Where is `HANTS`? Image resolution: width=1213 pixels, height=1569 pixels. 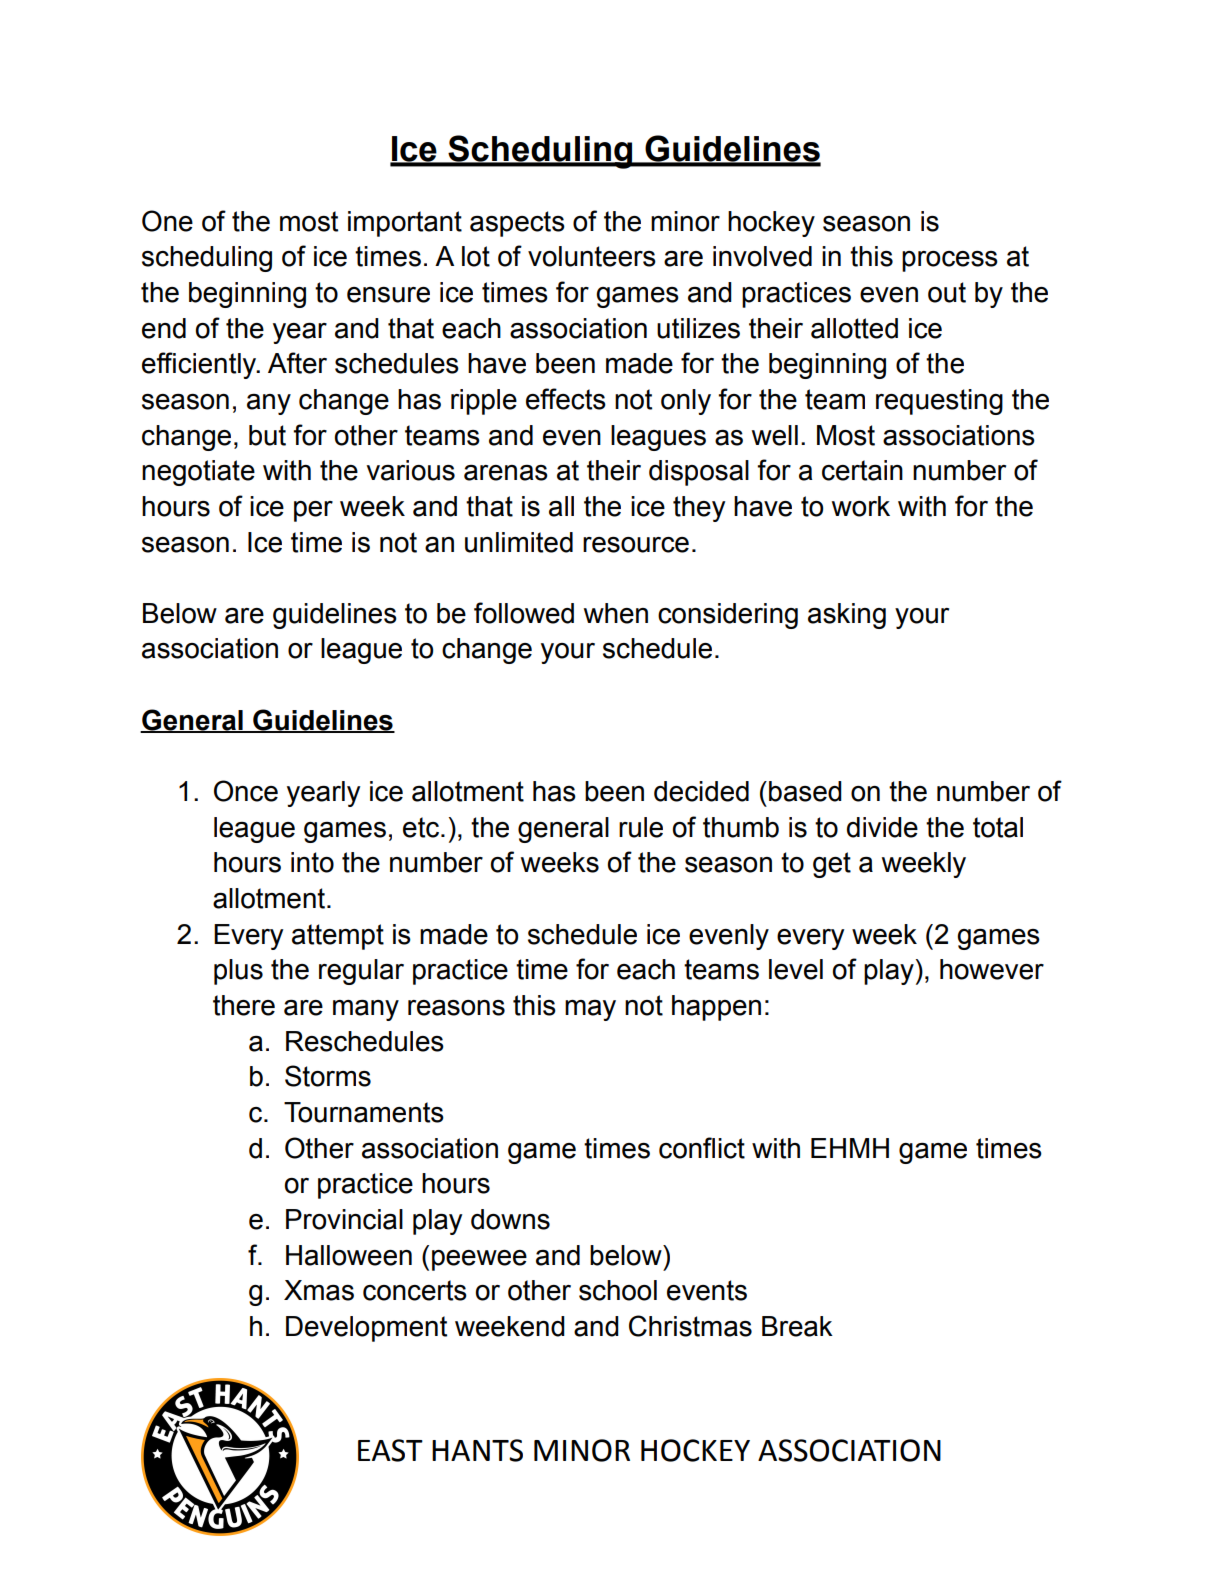
HANTS is located at coordinates (477, 1450).
